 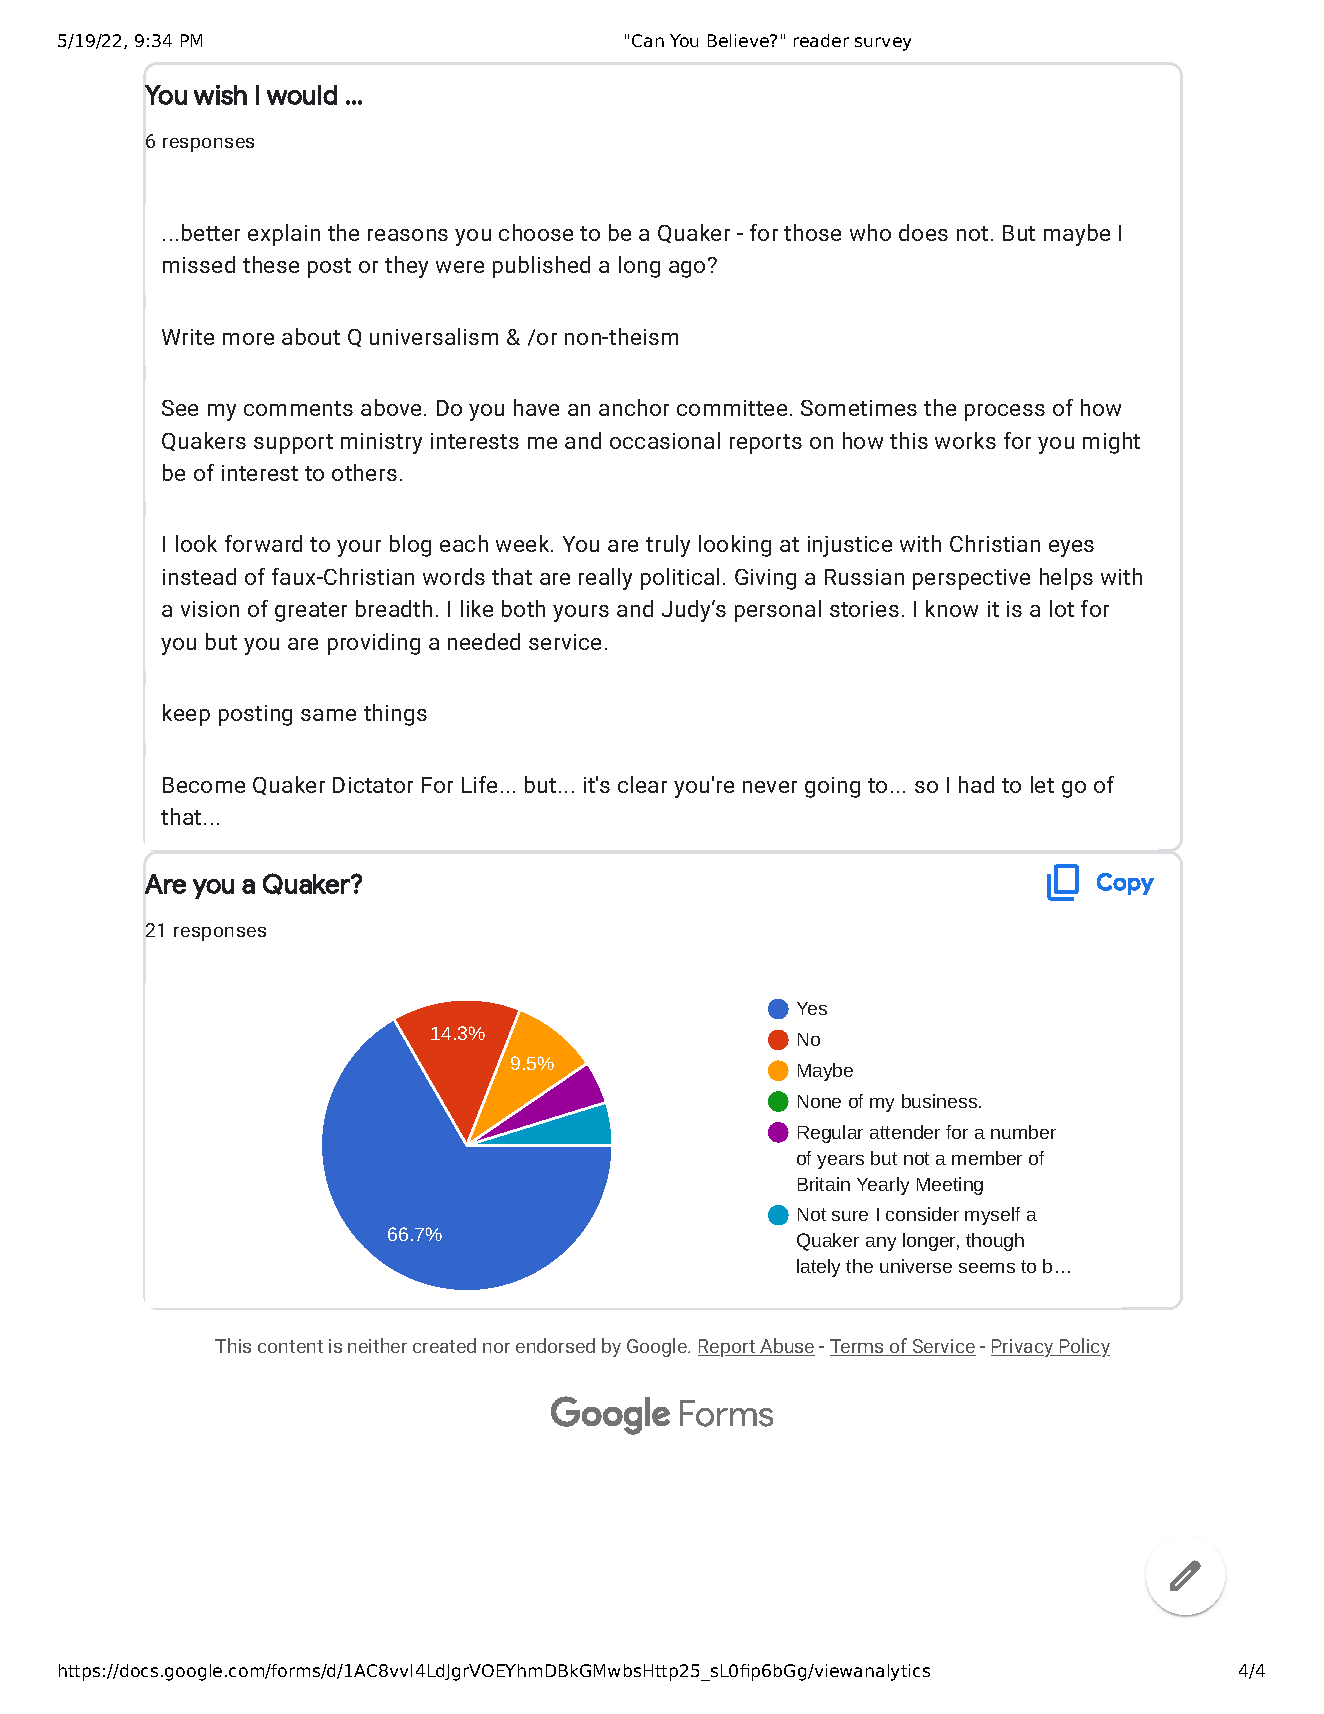 I want to click on lot, so click(x=1062, y=608).
